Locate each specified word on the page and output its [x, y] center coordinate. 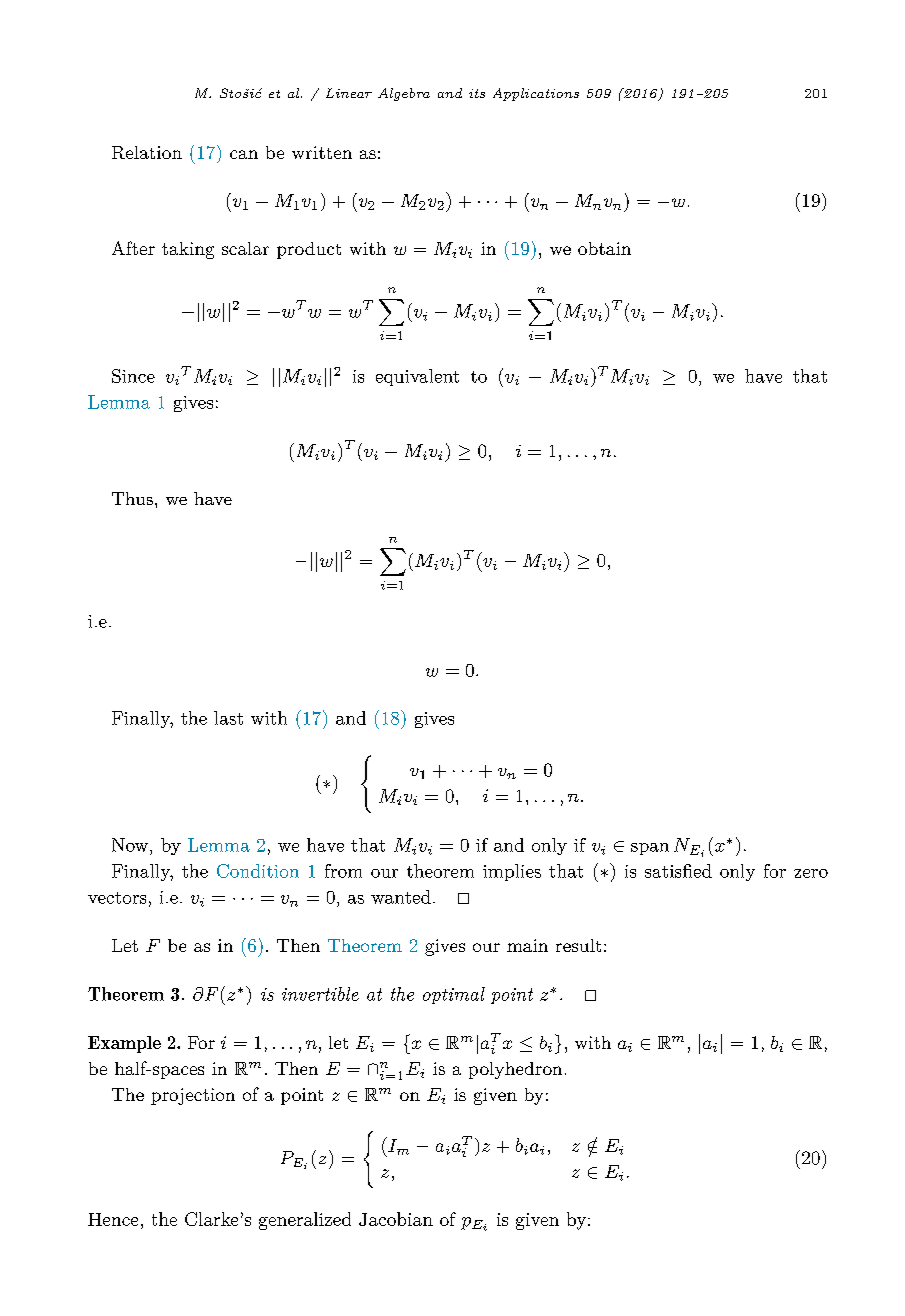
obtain [604, 248]
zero [811, 873]
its [477, 93]
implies [512, 872]
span [650, 849]
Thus [132, 498]
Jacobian [396, 1219]
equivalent [417, 377]
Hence [113, 1219]
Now [131, 845]
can [244, 154]
